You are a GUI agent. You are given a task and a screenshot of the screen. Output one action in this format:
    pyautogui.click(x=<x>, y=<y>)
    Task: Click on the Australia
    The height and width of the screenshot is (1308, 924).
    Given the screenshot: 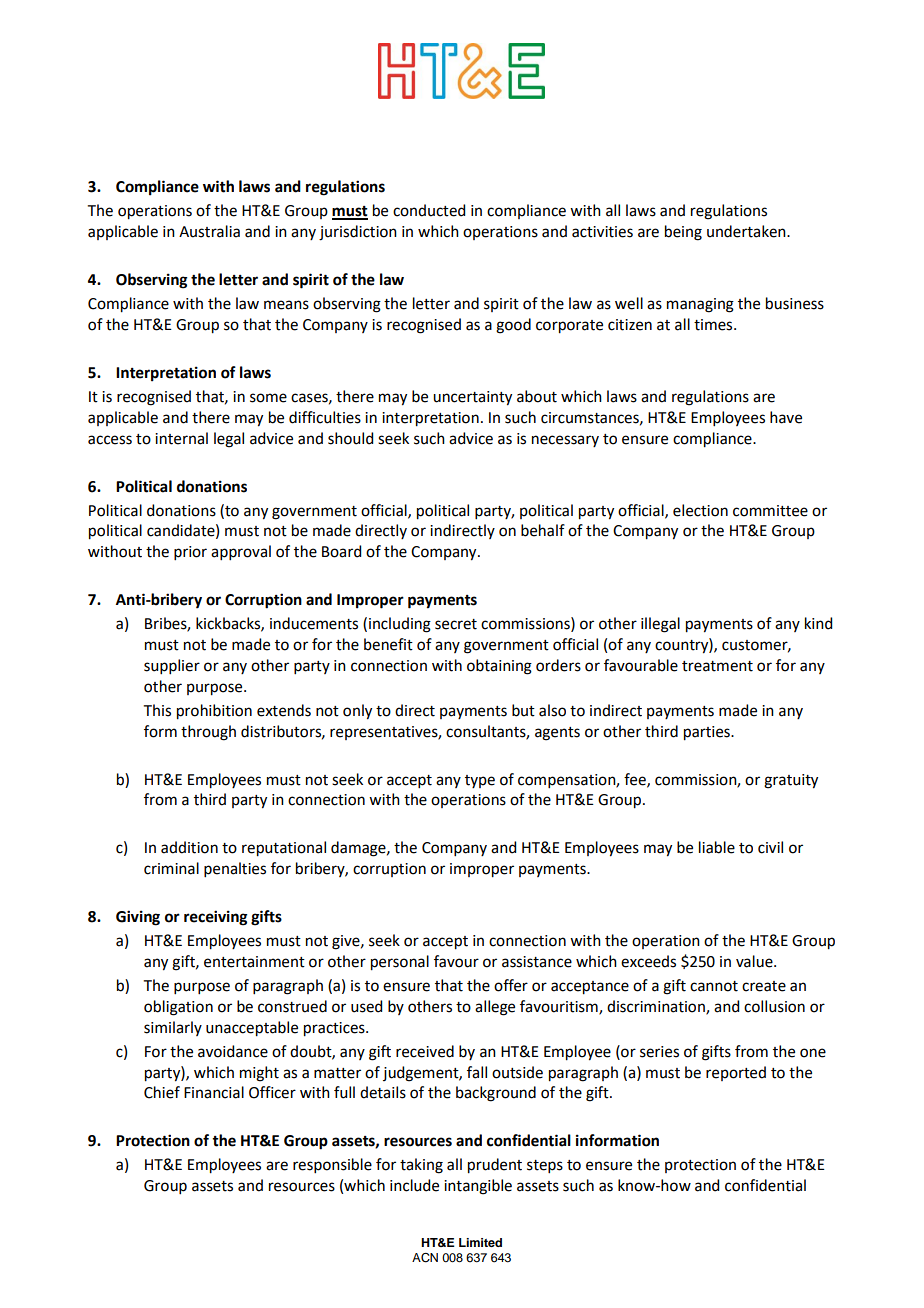 What is the action you would take?
    pyautogui.click(x=209, y=231)
